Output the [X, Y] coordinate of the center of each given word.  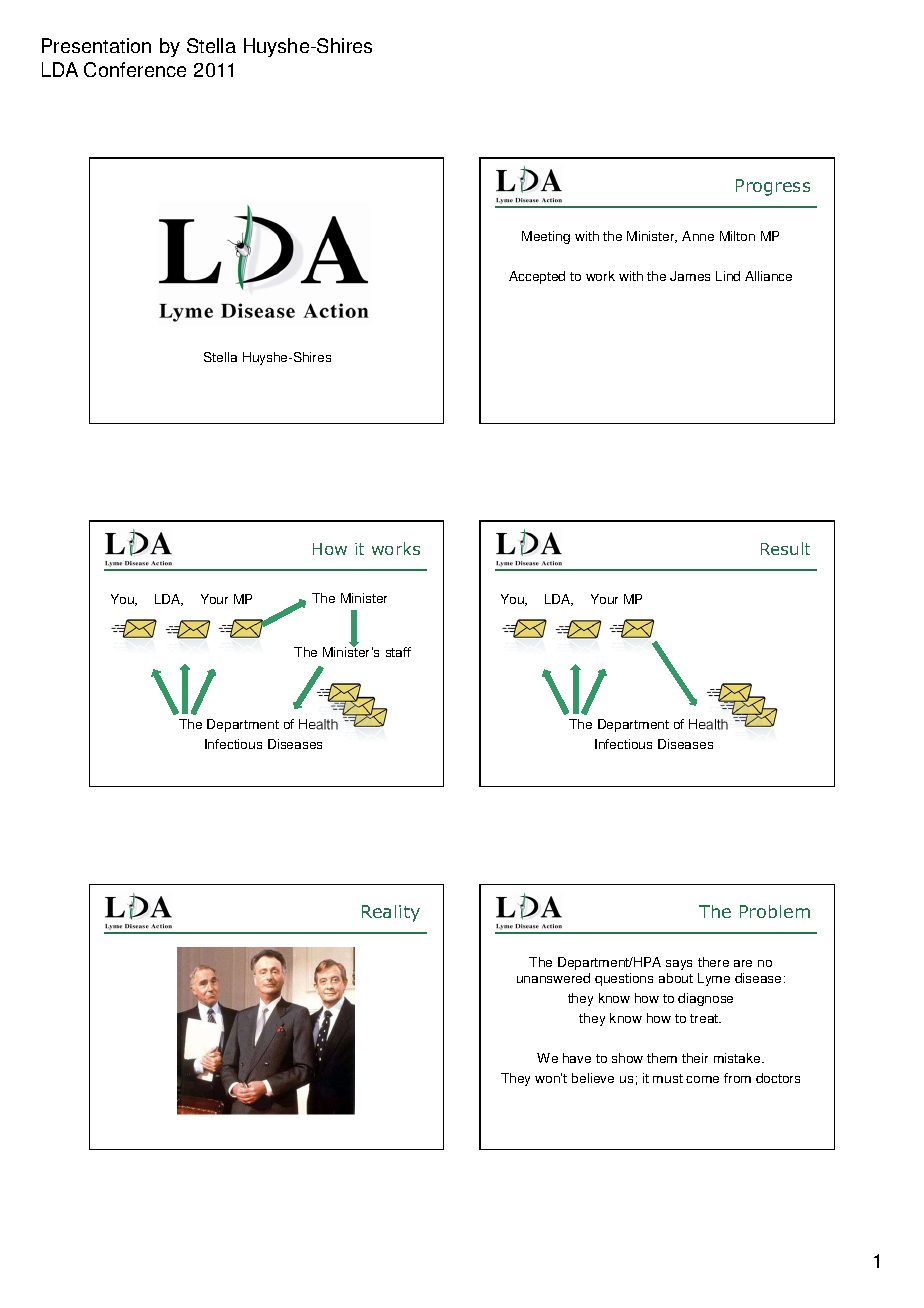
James [690, 276]
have [577, 1058]
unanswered [553, 978]
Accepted [537, 277]
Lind [728, 276]
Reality [391, 913]
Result [785, 548]
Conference [135, 69]
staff [398, 652]
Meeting [546, 237]
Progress [773, 187]
